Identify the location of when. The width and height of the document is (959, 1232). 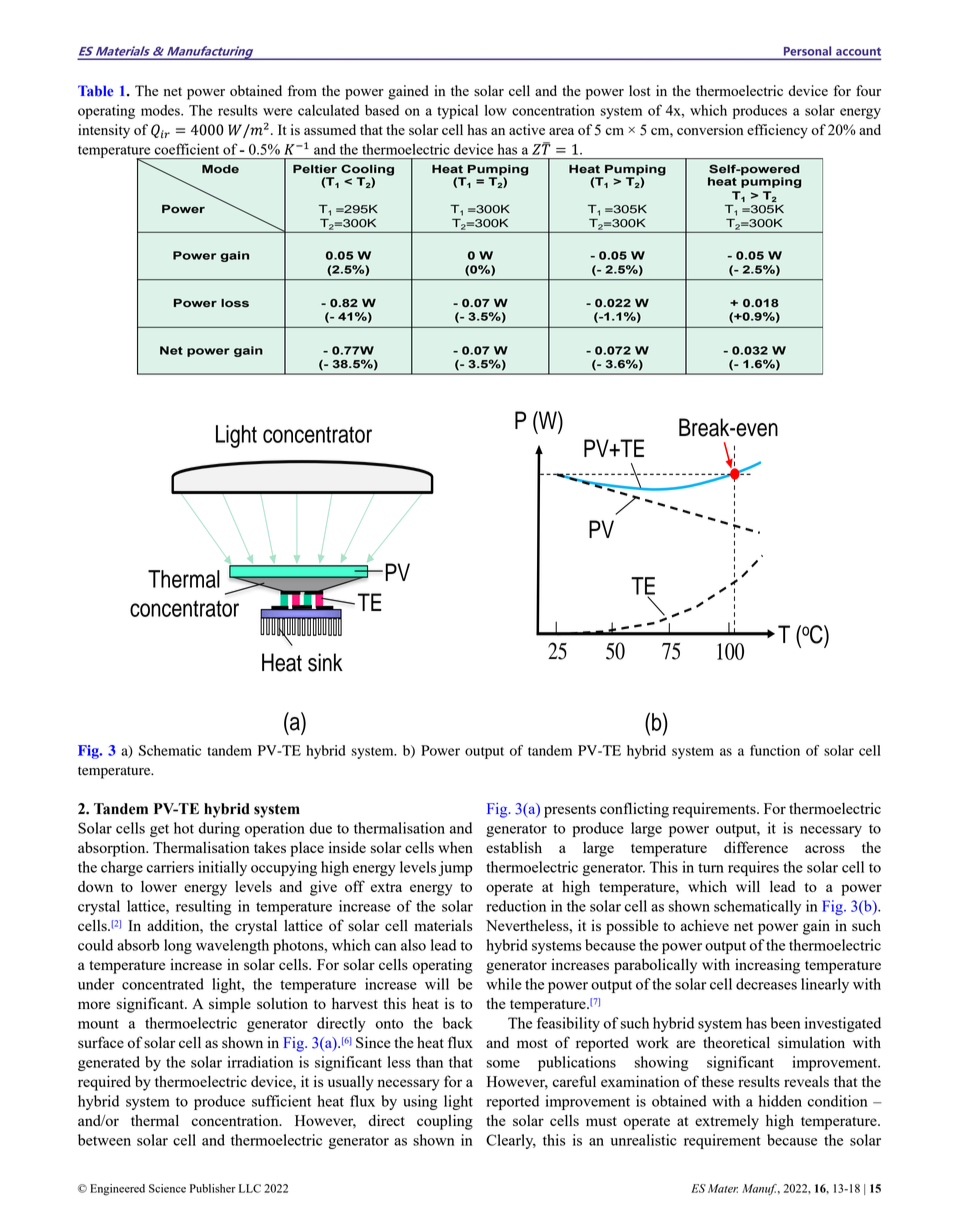
(455, 847).
